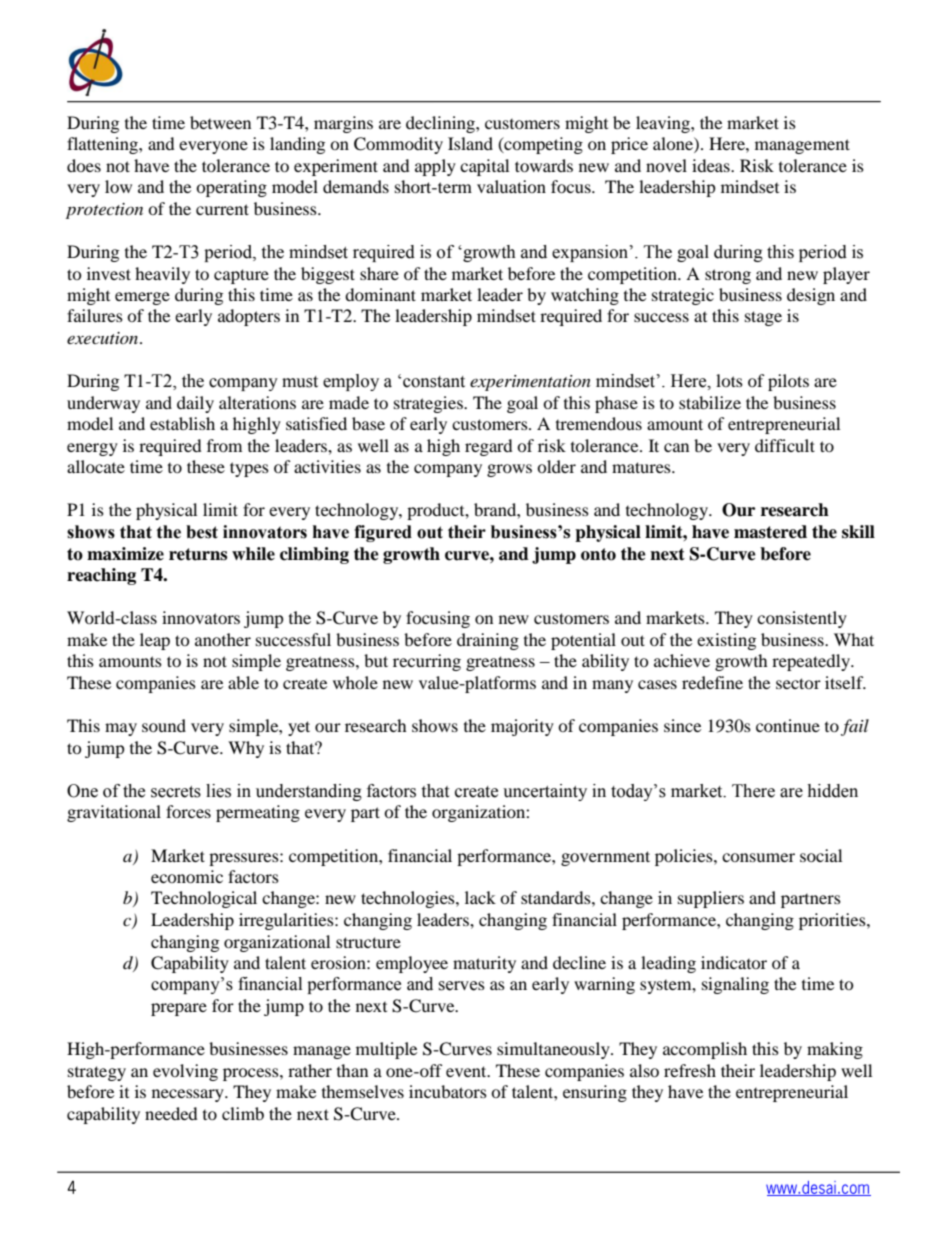 The image size is (952, 1233). Describe the element at coordinates (788, 725) in the document. I see `continue` at that location.
